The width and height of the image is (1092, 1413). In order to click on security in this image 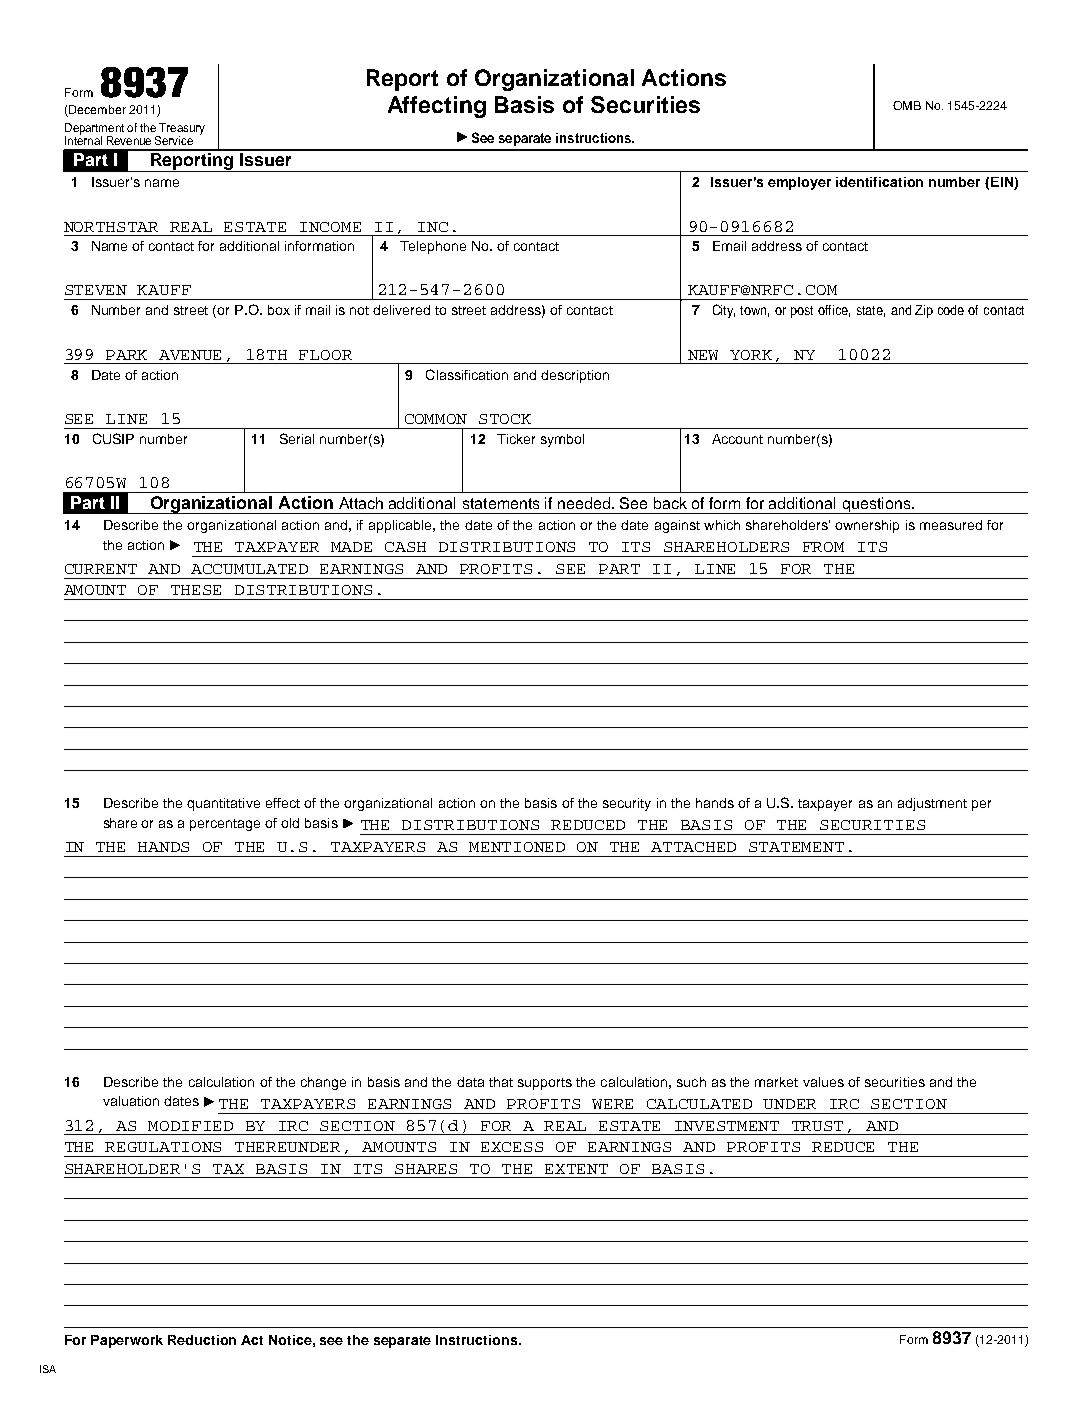, I will do `click(627, 804)`.
